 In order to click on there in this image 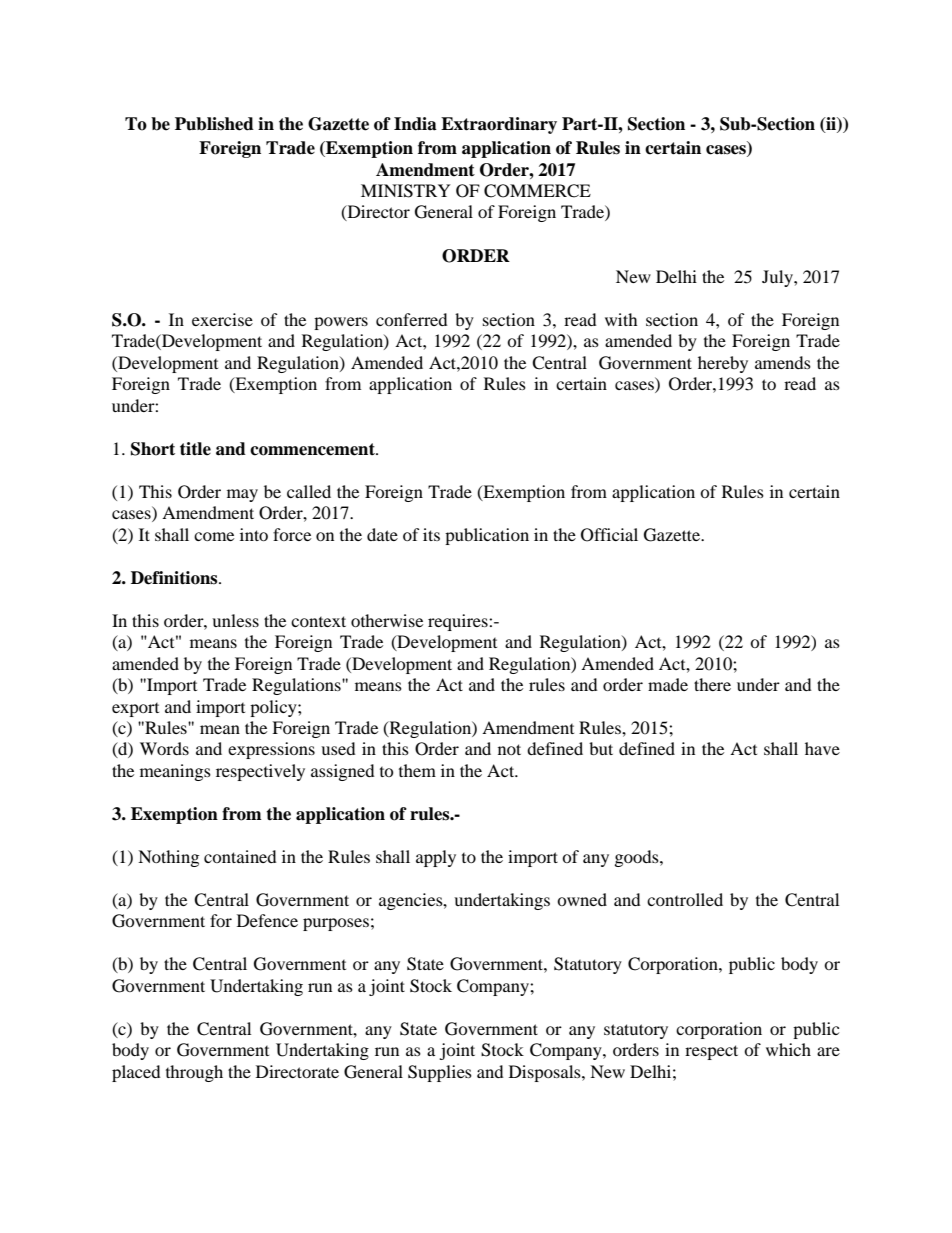, I will do `click(712, 684)`.
